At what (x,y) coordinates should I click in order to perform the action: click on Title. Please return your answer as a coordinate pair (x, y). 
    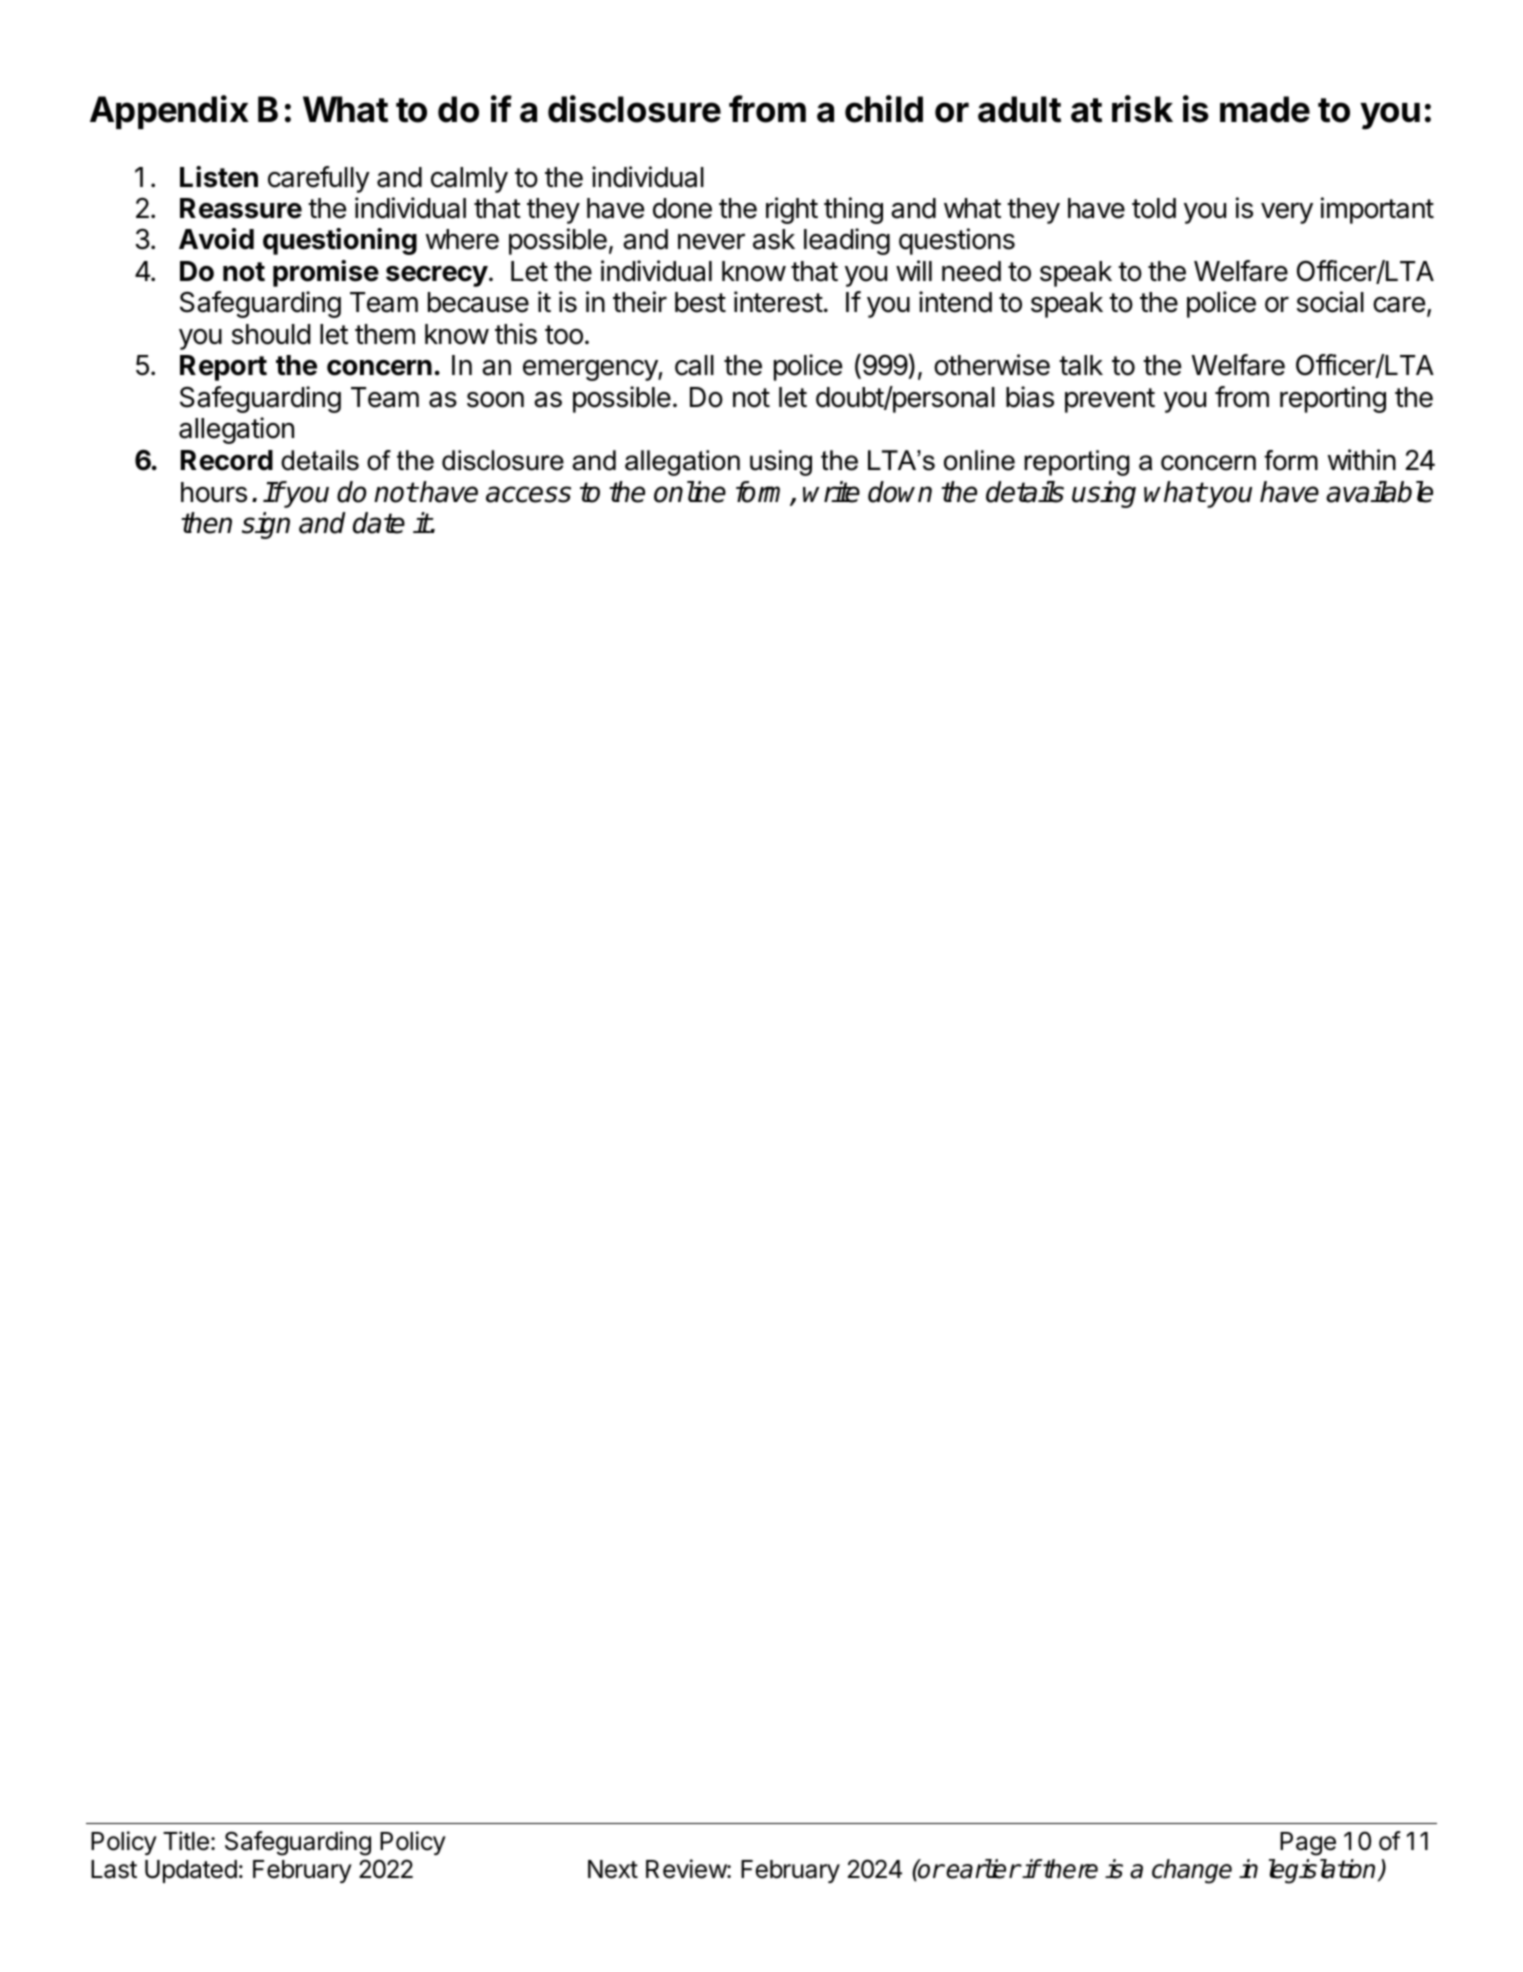
    Looking at the image, I should click on (186, 1841).
